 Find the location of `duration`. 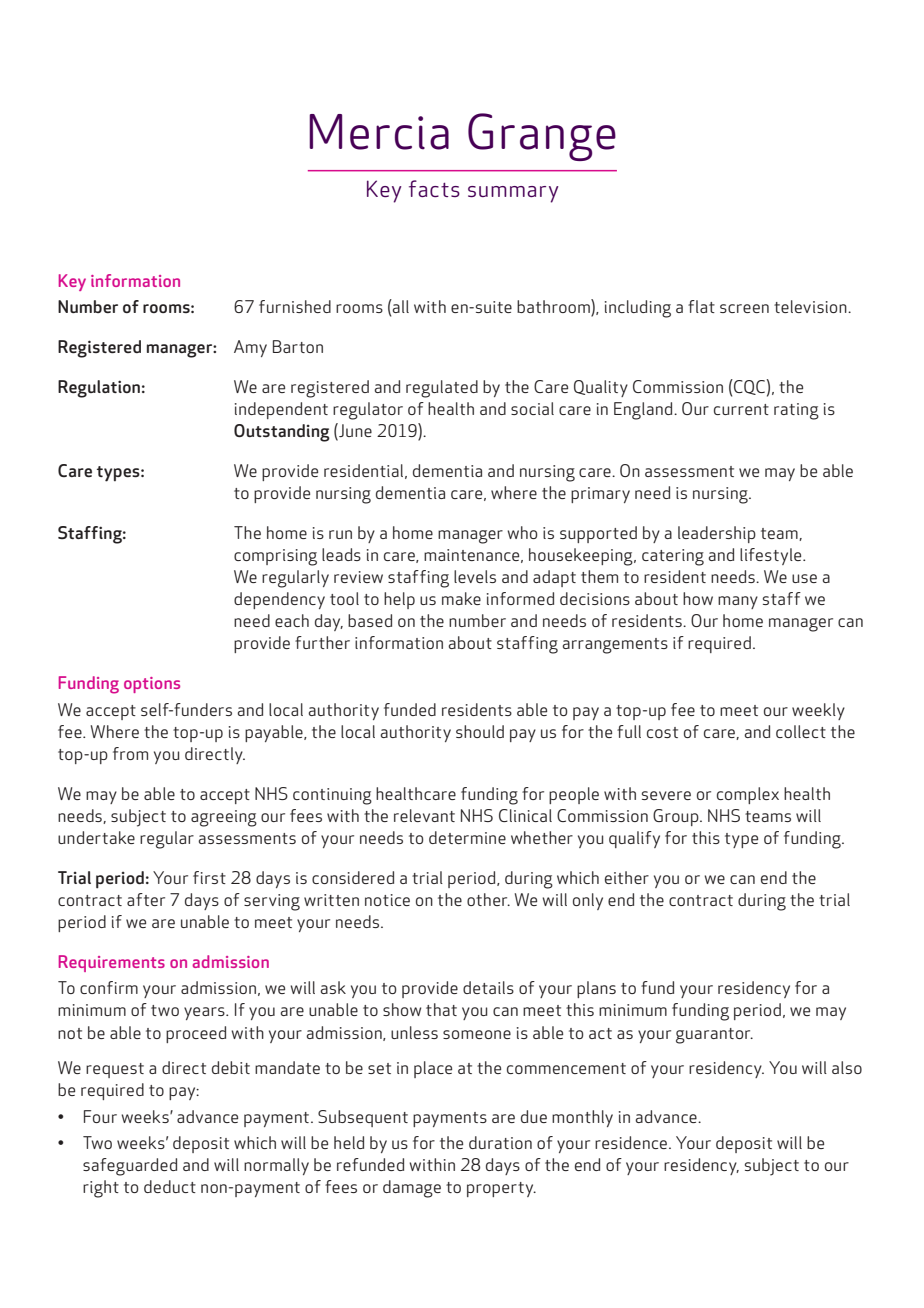

duration is located at coordinates (500, 1142).
